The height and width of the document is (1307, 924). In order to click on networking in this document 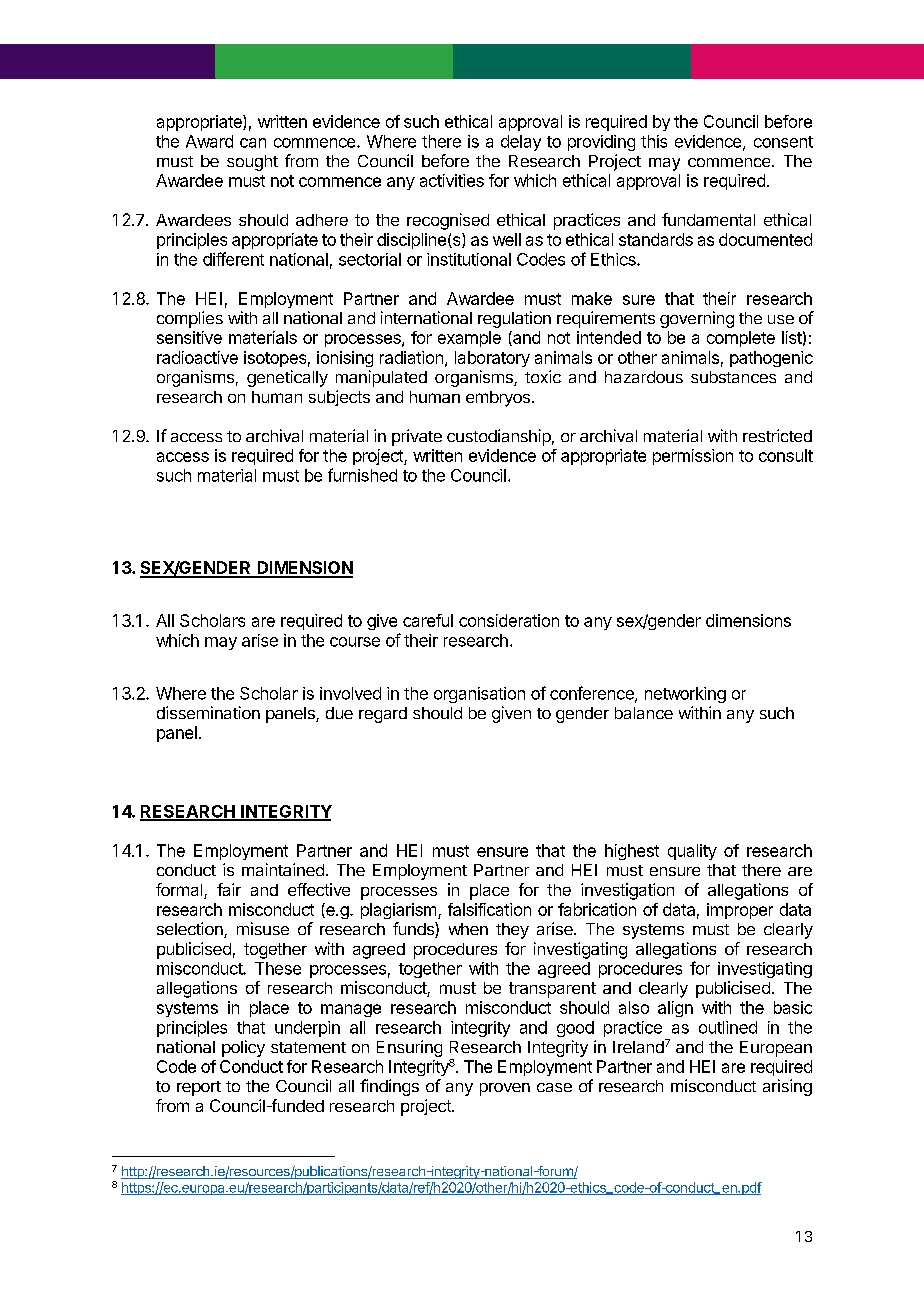, I will do `click(685, 695)`.
